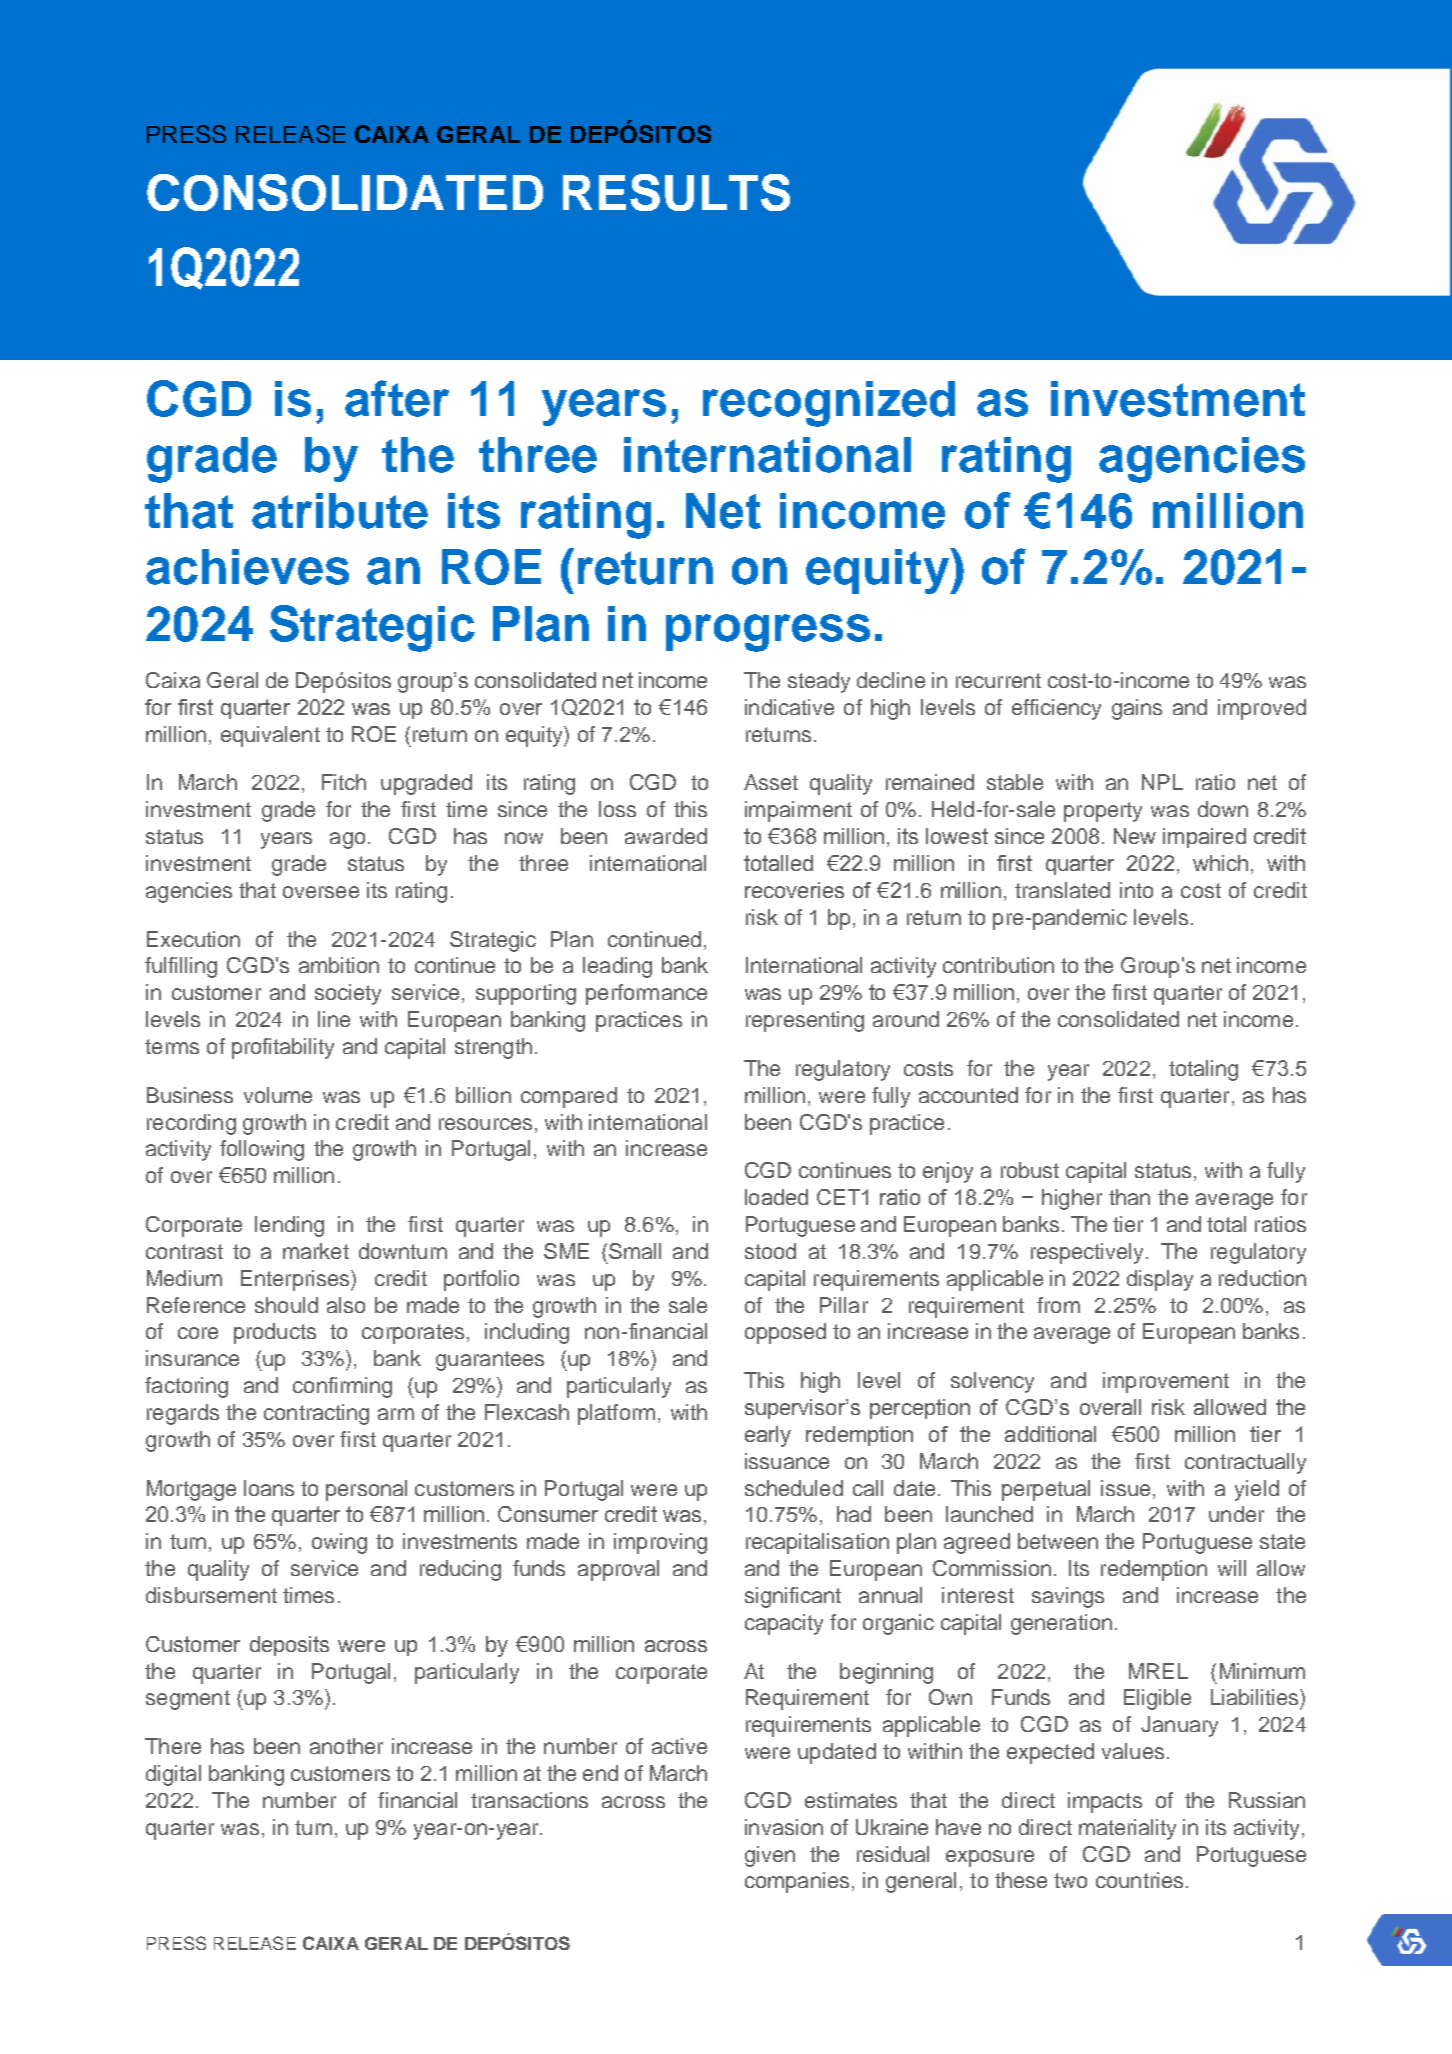  What do you see at coordinates (805, 1021) in the page?
I see `representing` at bounding box center [805, 1021].
